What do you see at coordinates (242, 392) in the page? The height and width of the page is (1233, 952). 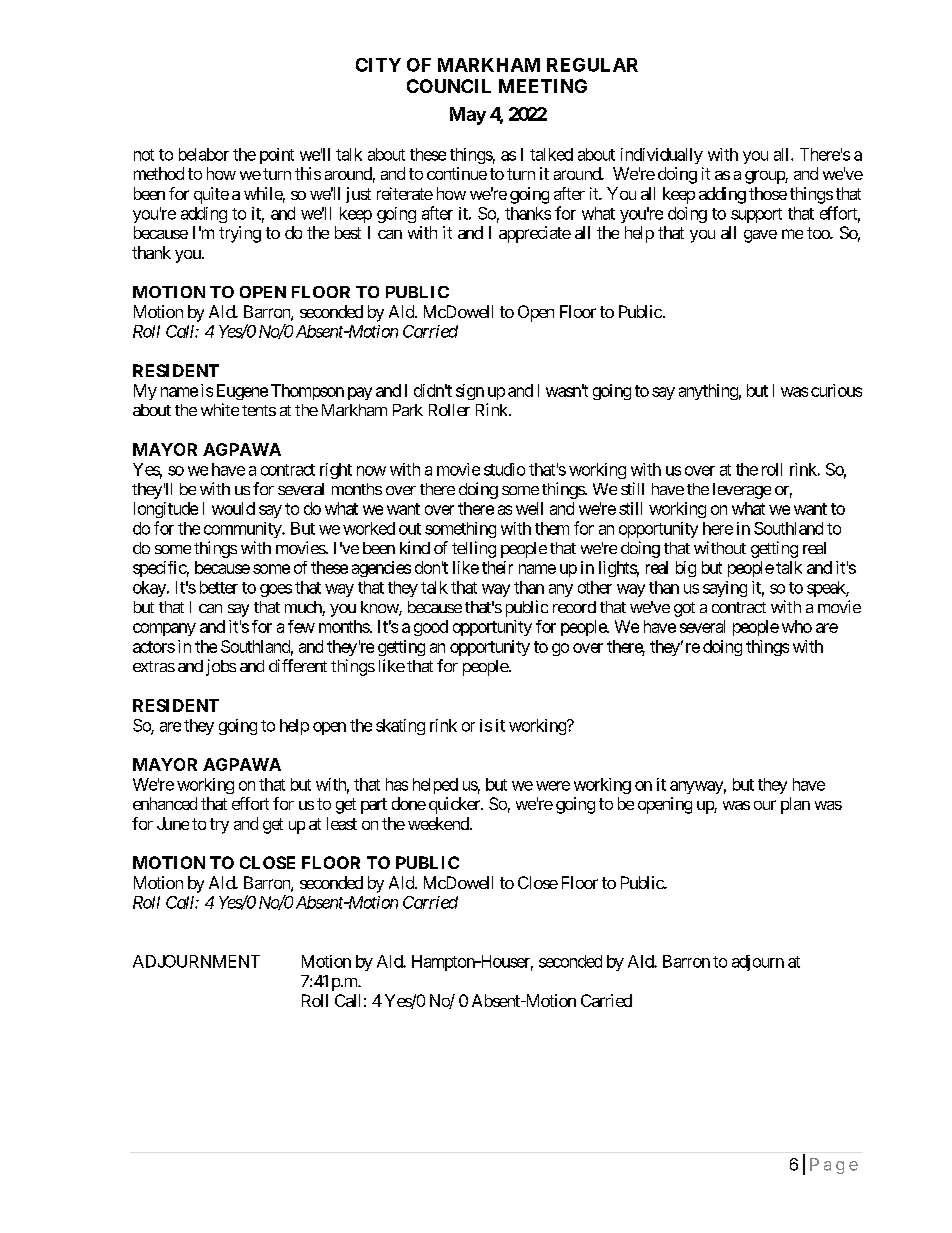 I see `Eugene` at bounding box center [242, 392].
